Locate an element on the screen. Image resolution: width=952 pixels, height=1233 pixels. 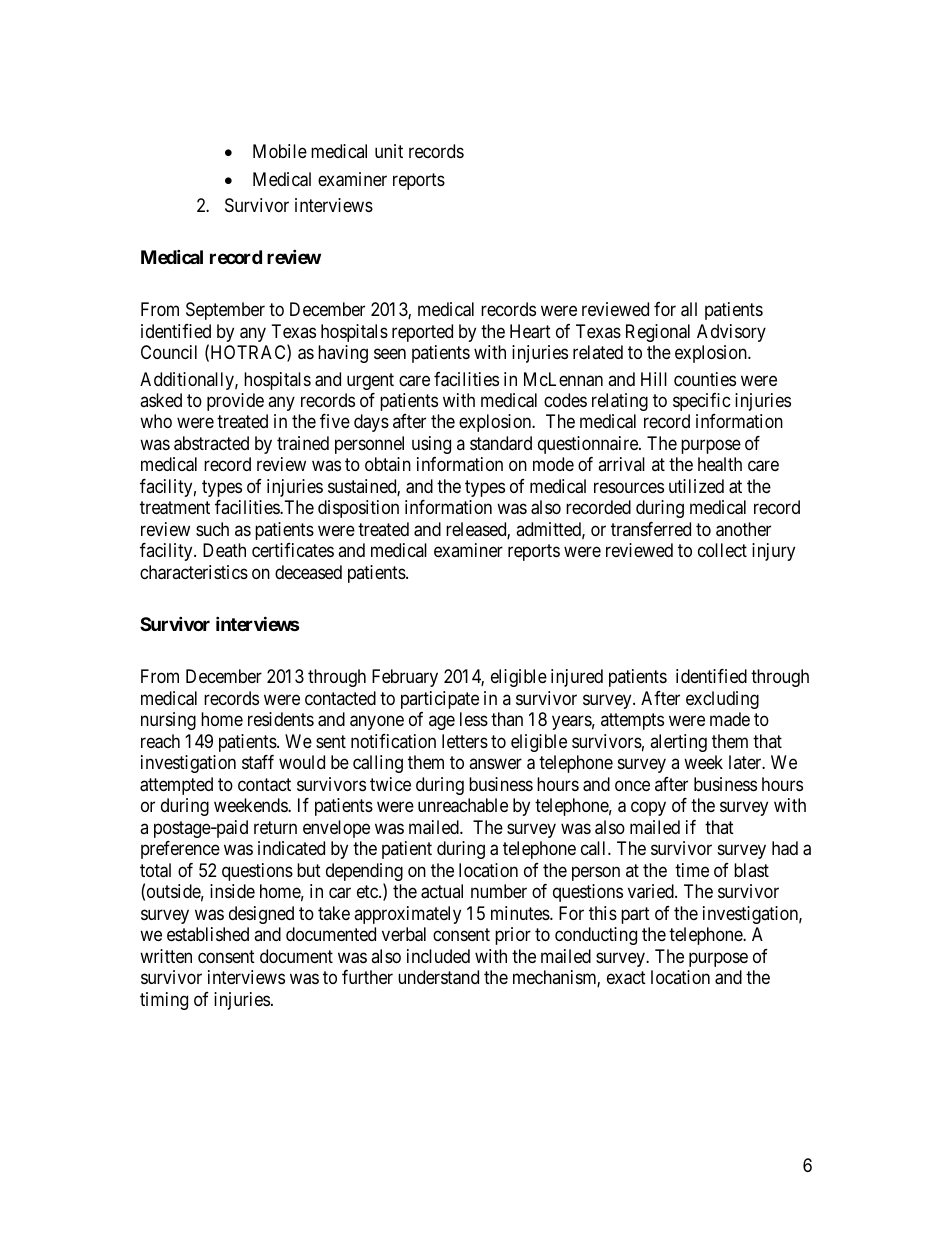
understand is located at coordinates (438, 977).
